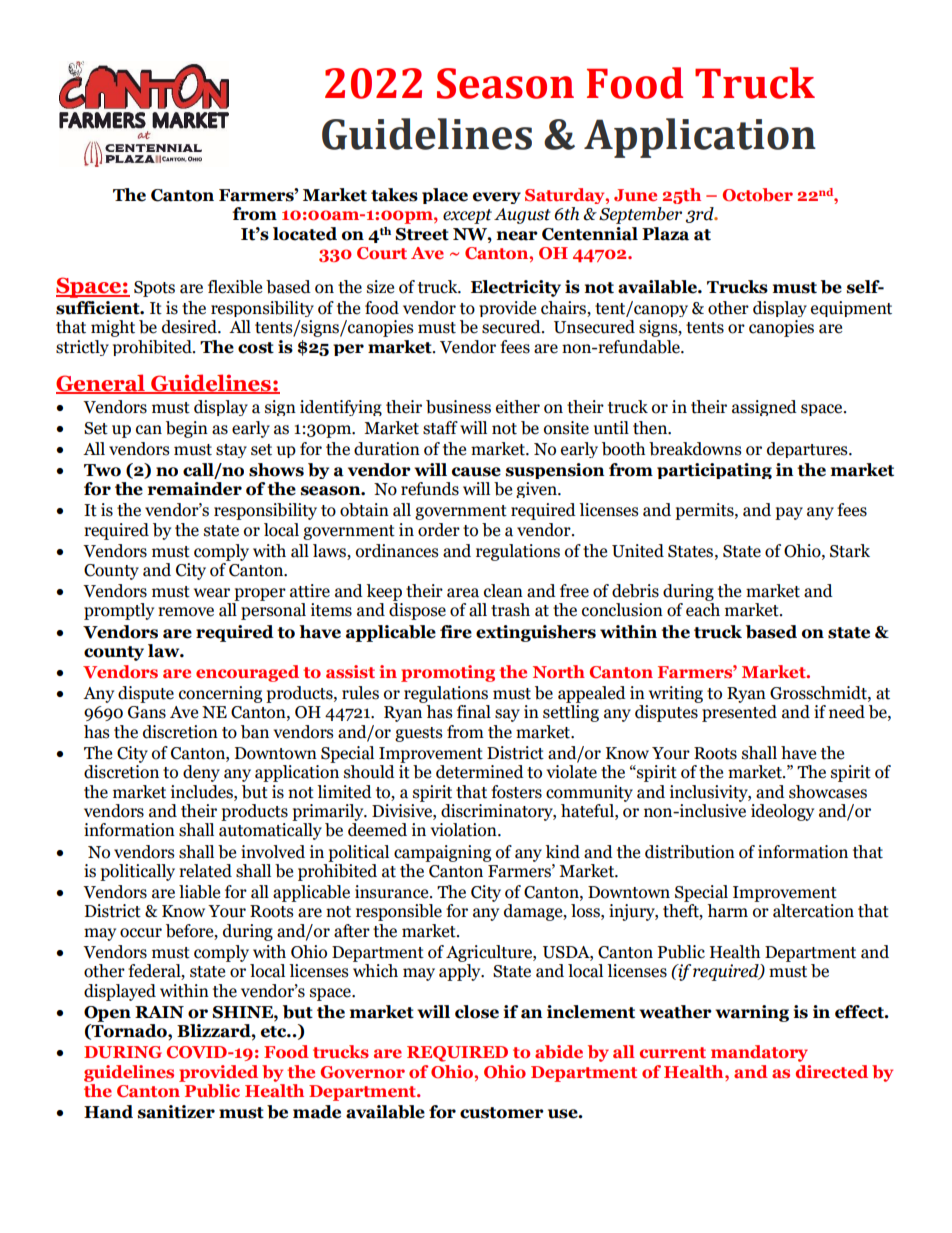  Describe the element at coordinates (187, 429) in the image. I see `begin` at that location.
